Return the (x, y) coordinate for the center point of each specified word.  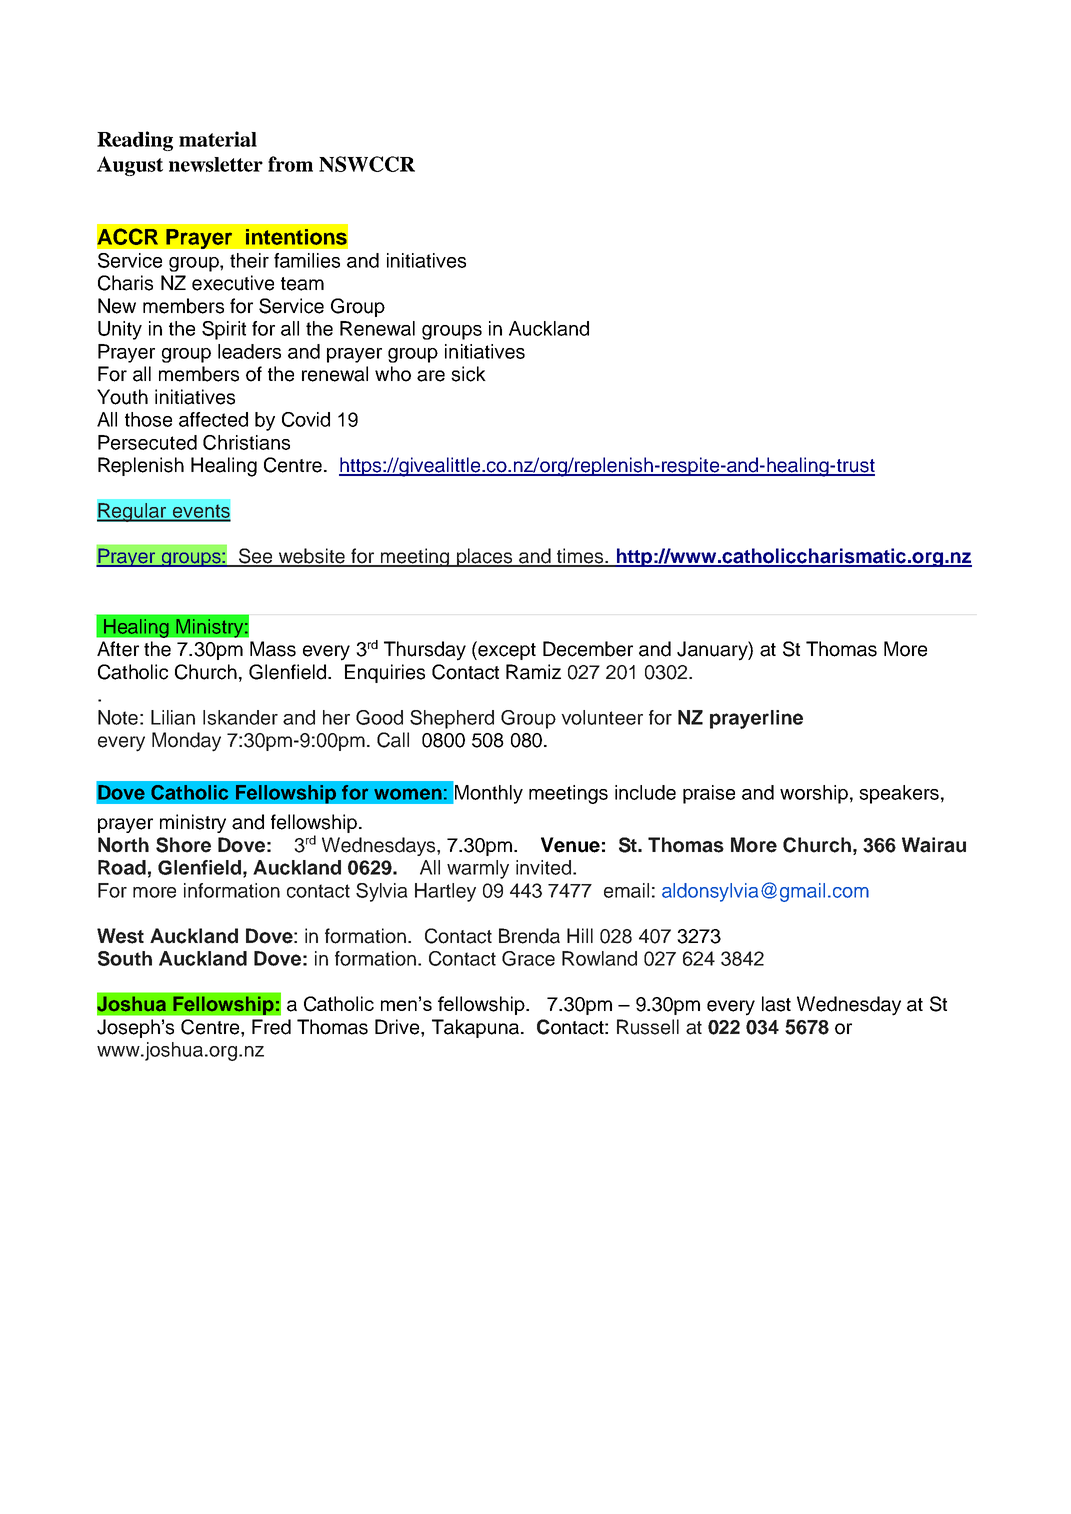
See (255, 557)
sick (468, 374)
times (580, 557)
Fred (271, 1027)
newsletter (216, 164)
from (290, 164)
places (485, 557)
